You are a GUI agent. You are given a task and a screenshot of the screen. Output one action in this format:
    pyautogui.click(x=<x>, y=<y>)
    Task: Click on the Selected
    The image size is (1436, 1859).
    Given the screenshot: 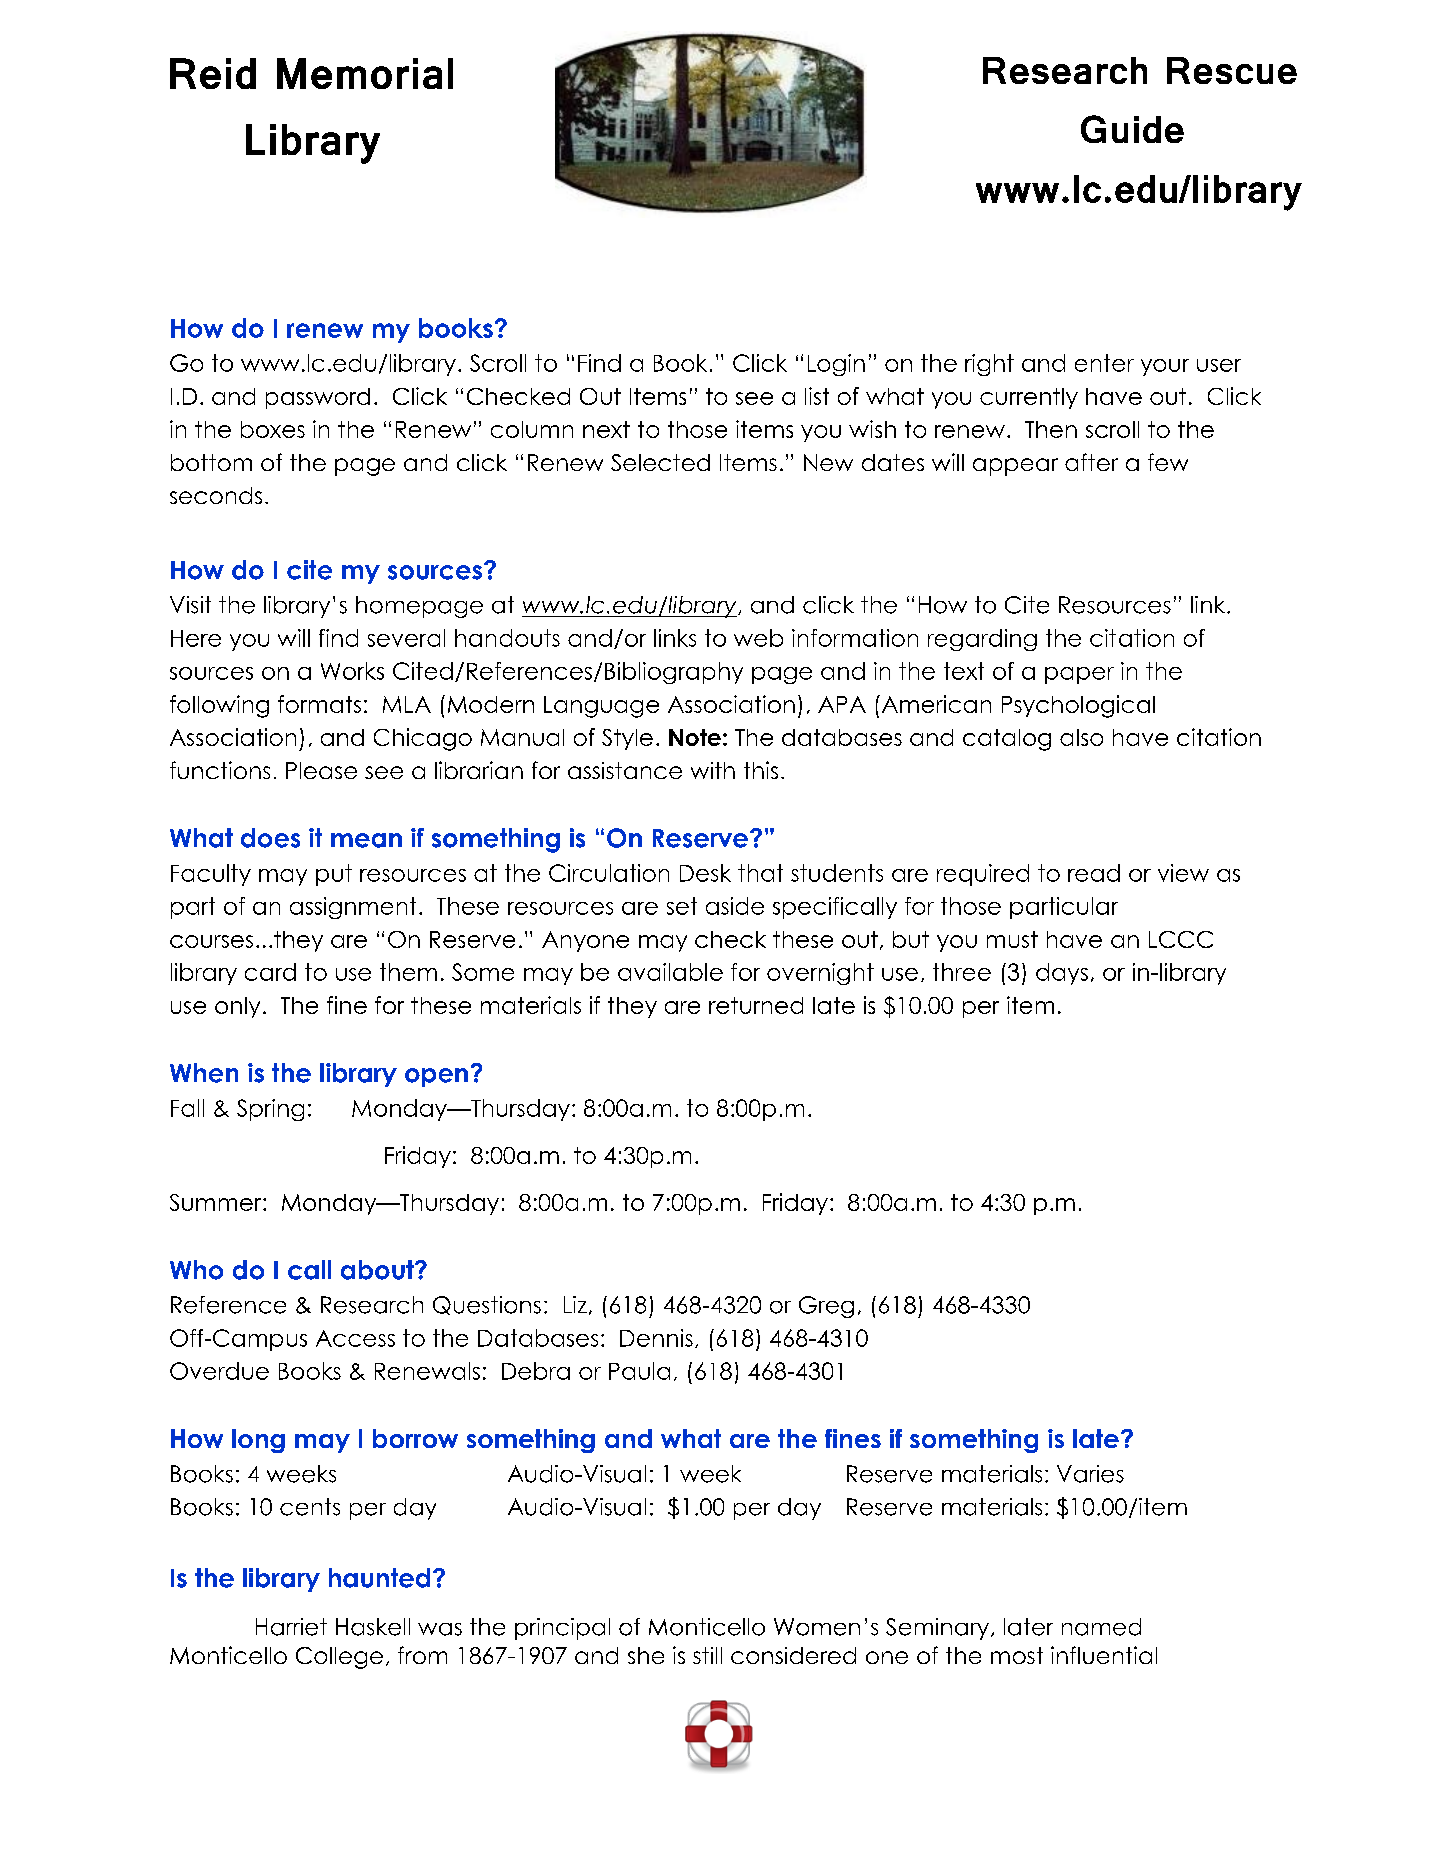 What is the action you would take?
    pyautogui.click(x=660, y=462)
